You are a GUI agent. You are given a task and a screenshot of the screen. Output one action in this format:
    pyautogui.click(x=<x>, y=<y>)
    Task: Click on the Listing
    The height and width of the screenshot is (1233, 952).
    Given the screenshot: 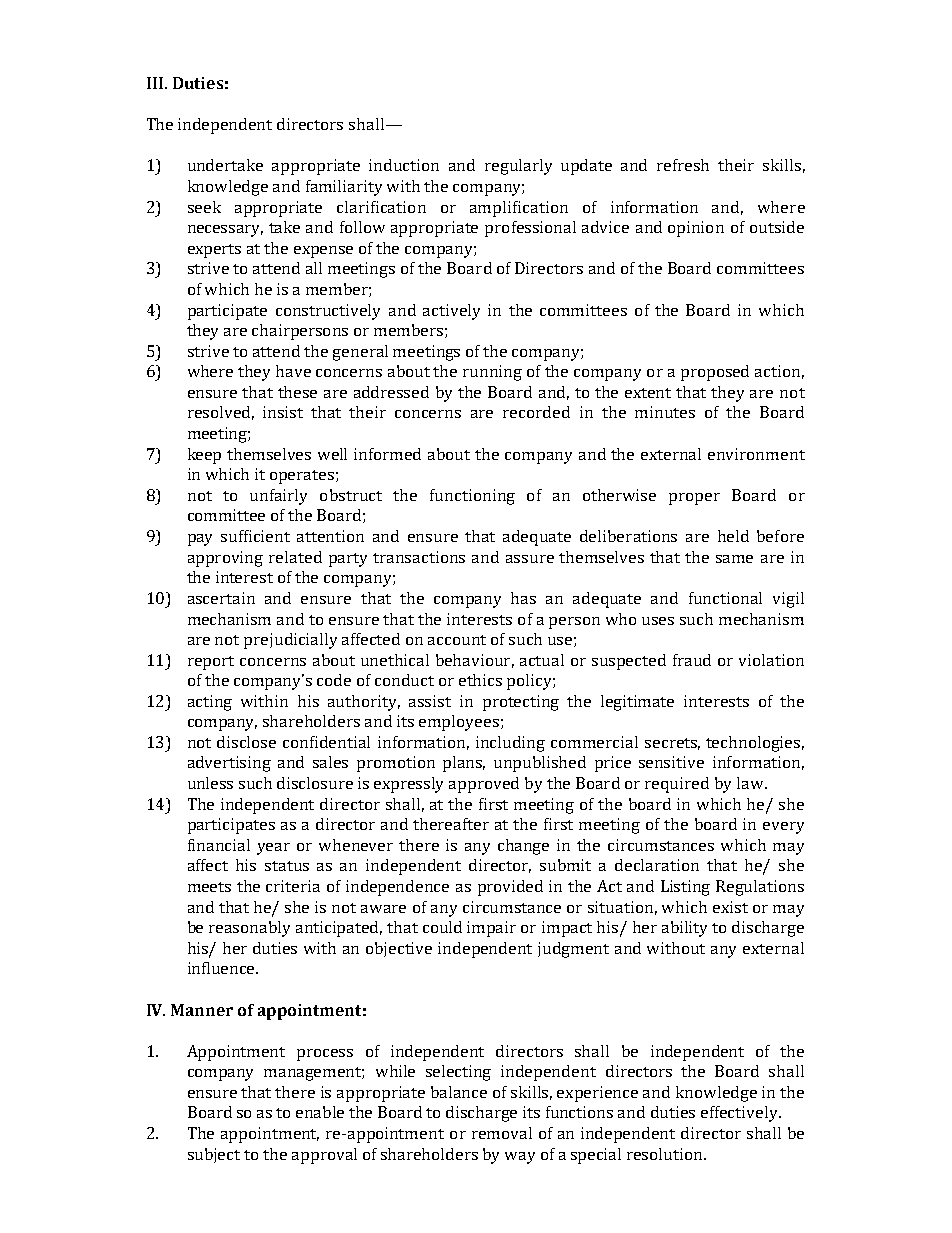 What is the action you would take?
    pyautogui.click(x=685, y=888)
